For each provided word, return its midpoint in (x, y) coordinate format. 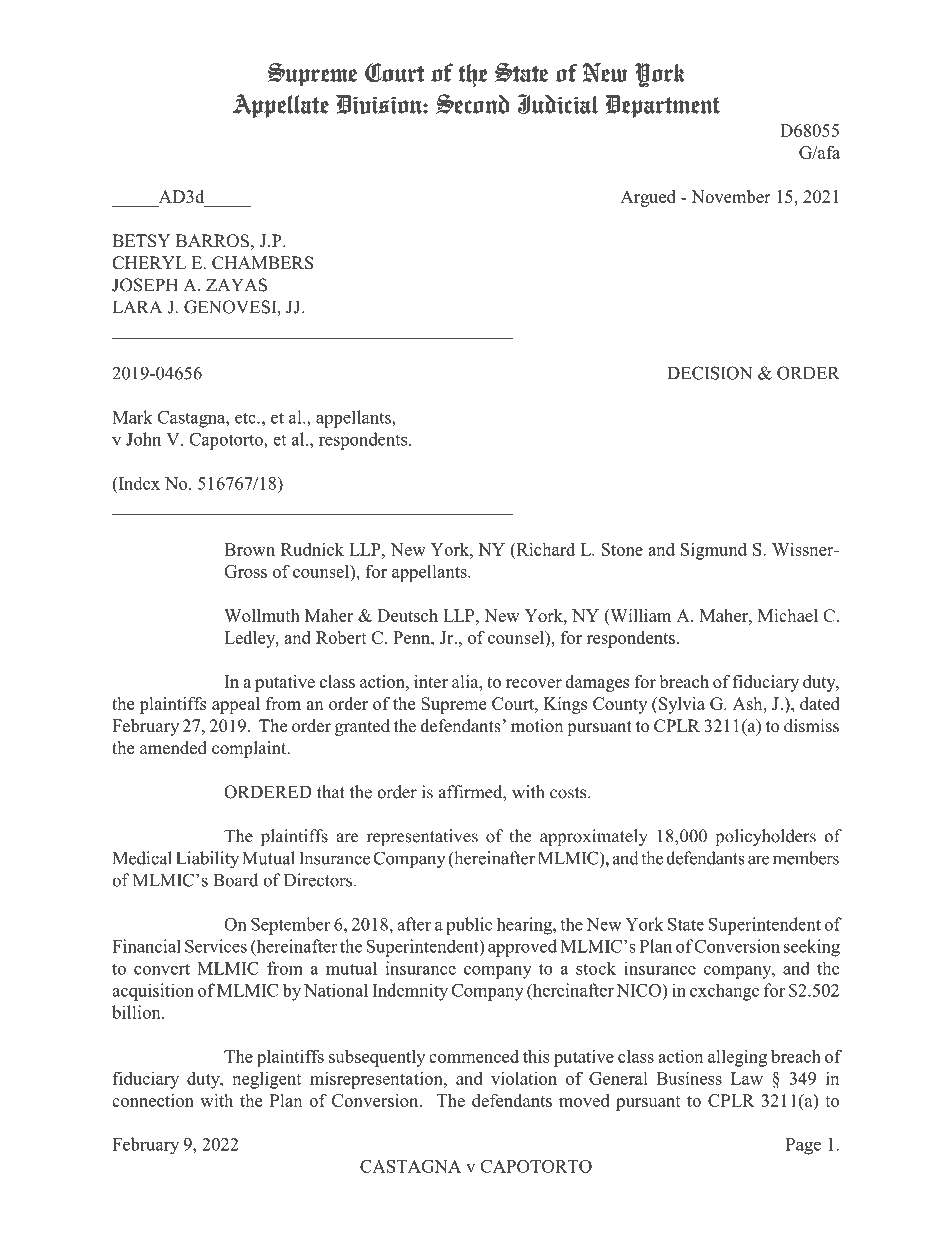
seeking (812, 948)
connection (153, 1100)
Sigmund (714, 551)
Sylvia (682, 705)
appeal (236, 705)
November (731, 196)
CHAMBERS (263, 263)
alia (466, 681)
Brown (249, 549)
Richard (544, 549)
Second (472, 104)
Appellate (280, 106)
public (469, 926)
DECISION (709, 373)
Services (216, 946)
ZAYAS (236, 285)
